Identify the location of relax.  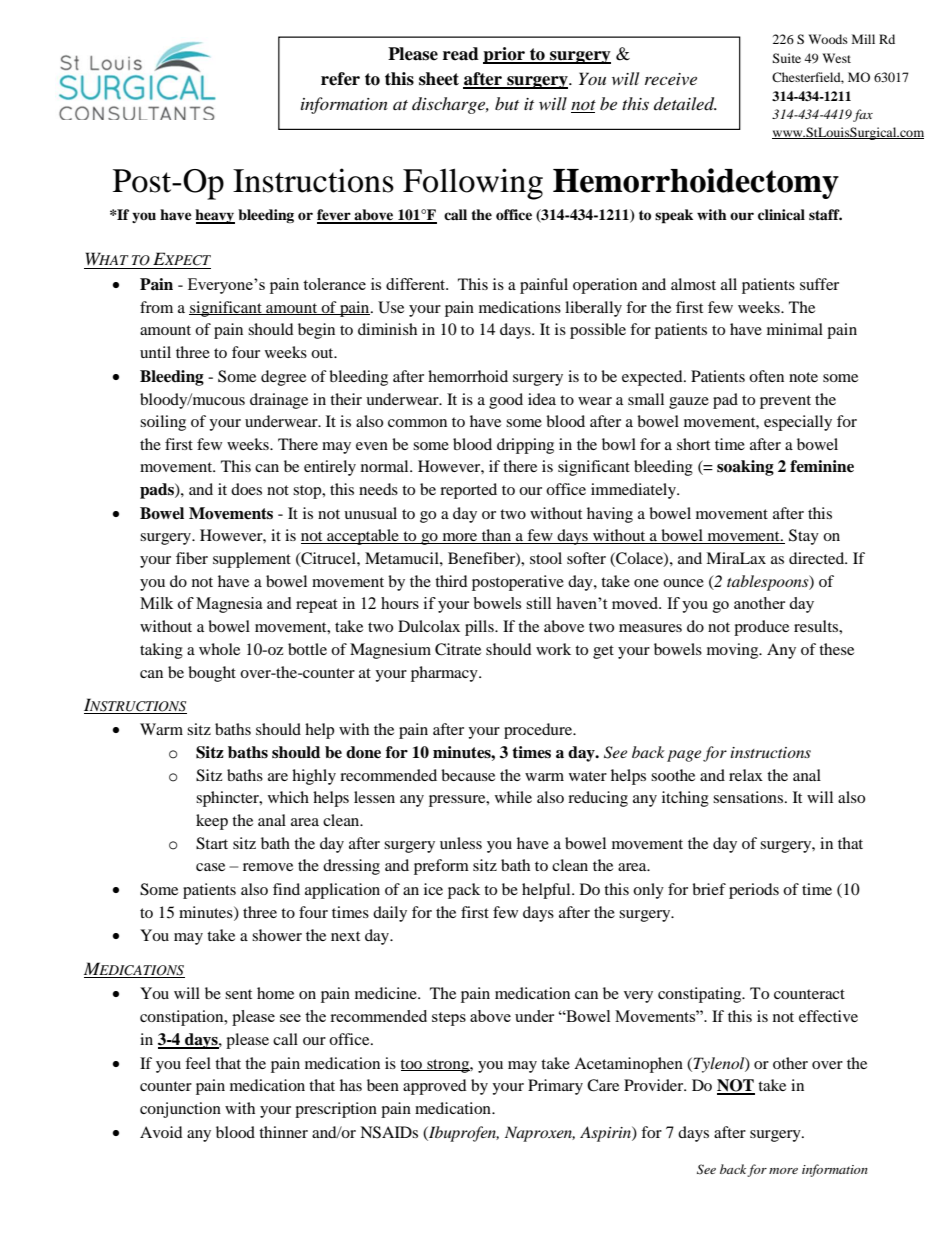
(746, 775).
